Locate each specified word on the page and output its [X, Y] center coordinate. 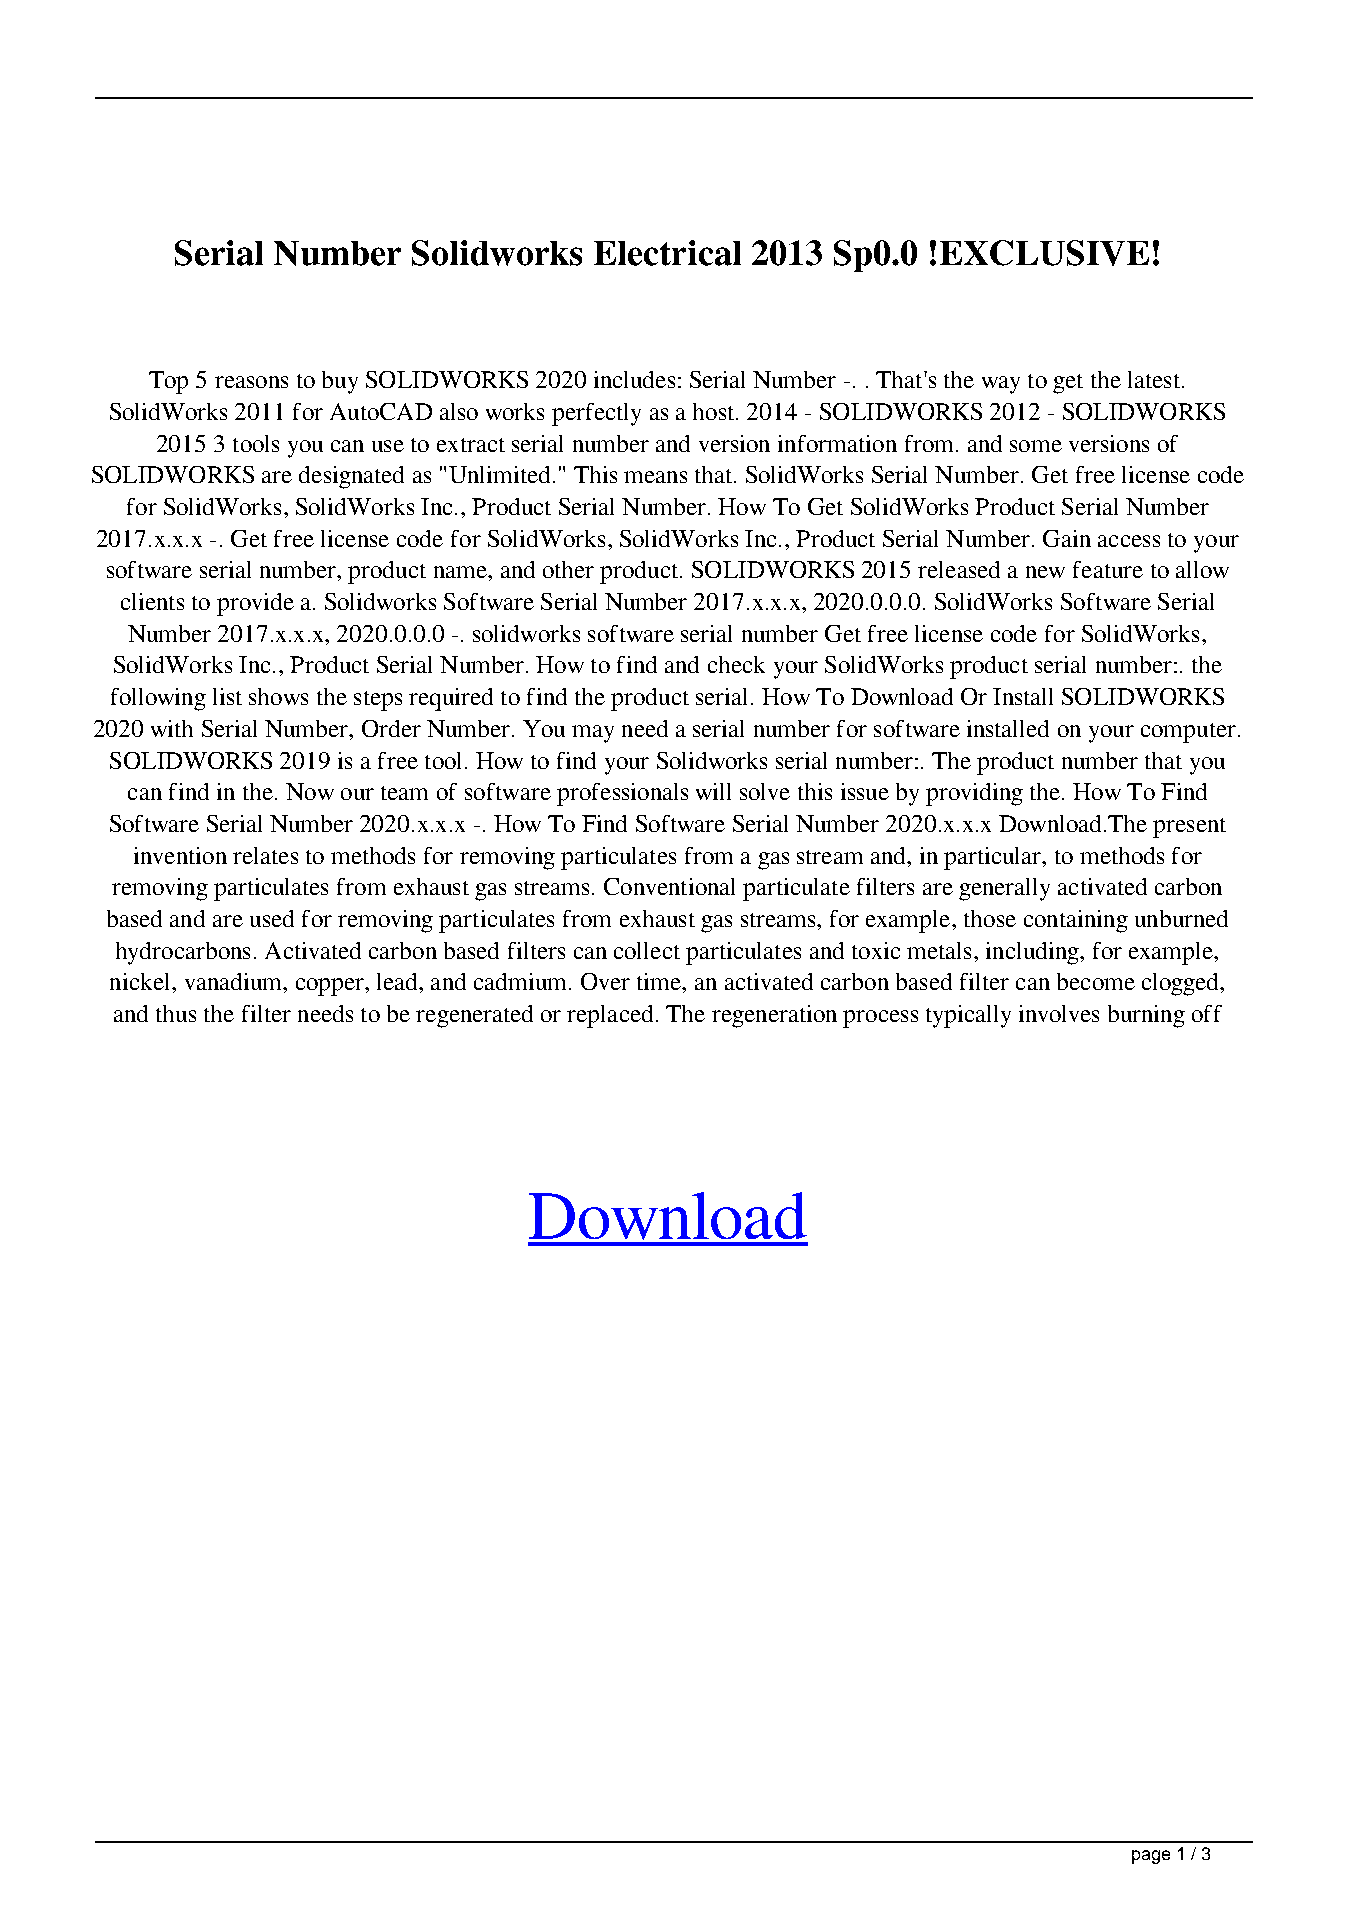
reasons [251, 382]
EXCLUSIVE [1044, 253]
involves [1059, 1013]
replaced [610, 1016]
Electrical [667, 253]
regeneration [774, 1016]
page [1151, 1857]
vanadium [234, 981]
